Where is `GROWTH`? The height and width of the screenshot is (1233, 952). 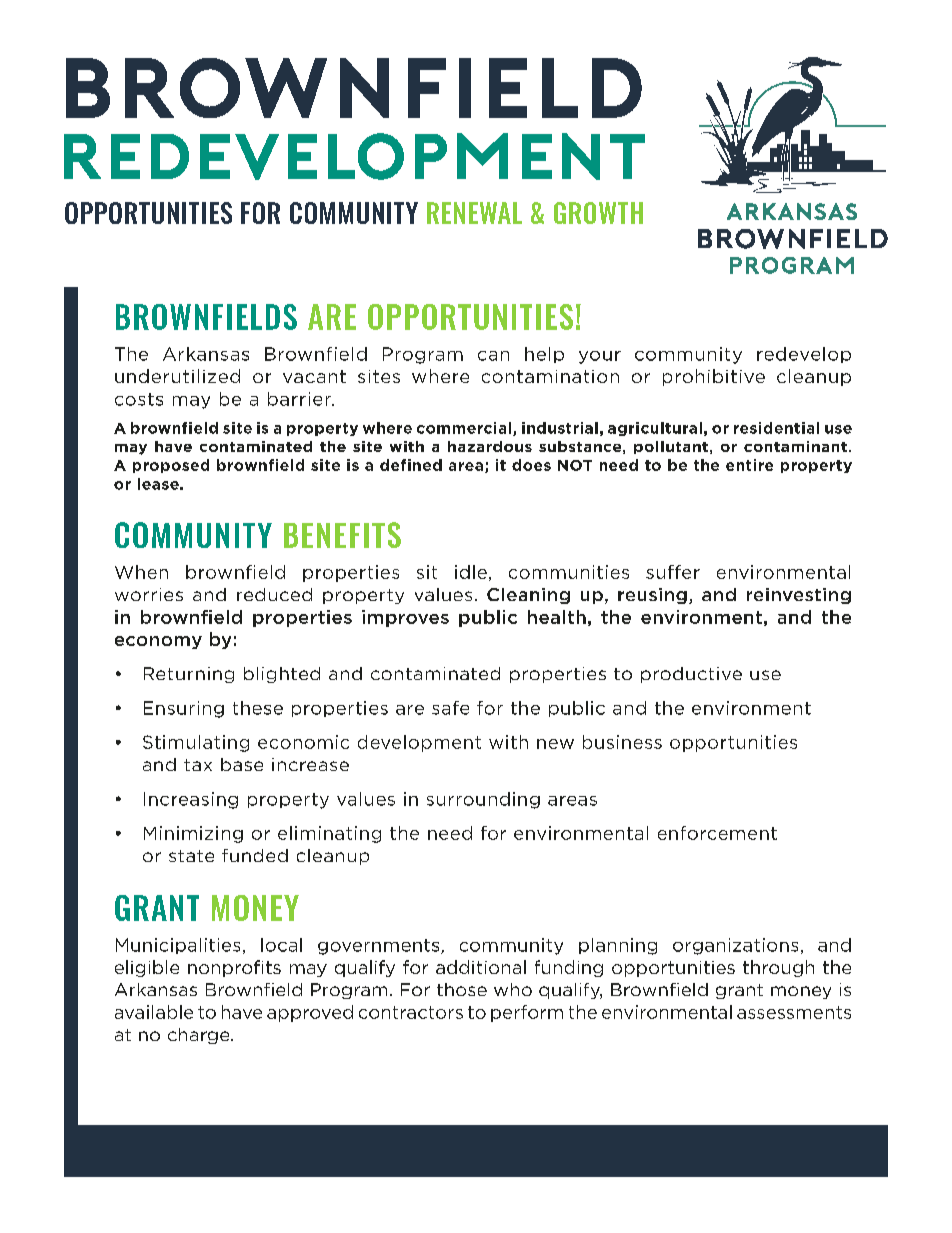 GROWTH is located at coordinates (598, 213).
